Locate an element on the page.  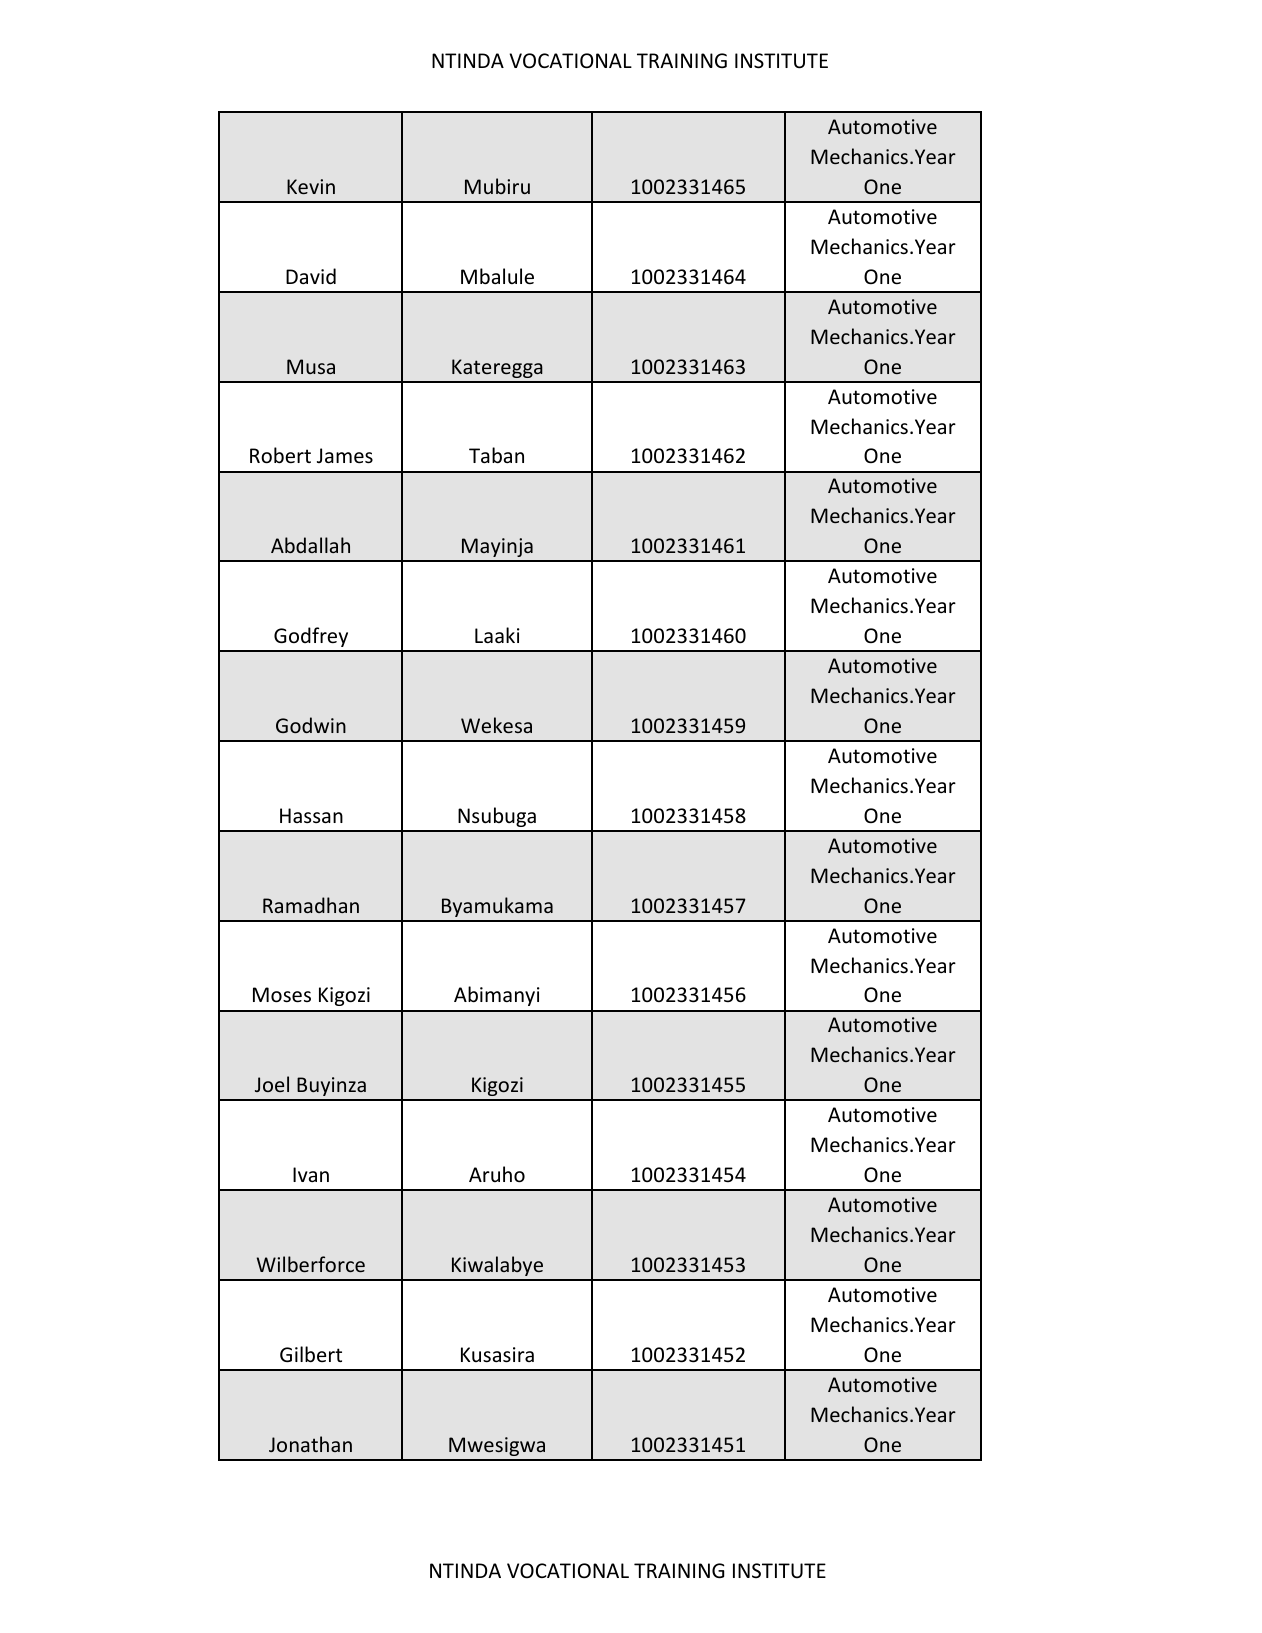
Jonathan is located at coordinates (310, 1444).
